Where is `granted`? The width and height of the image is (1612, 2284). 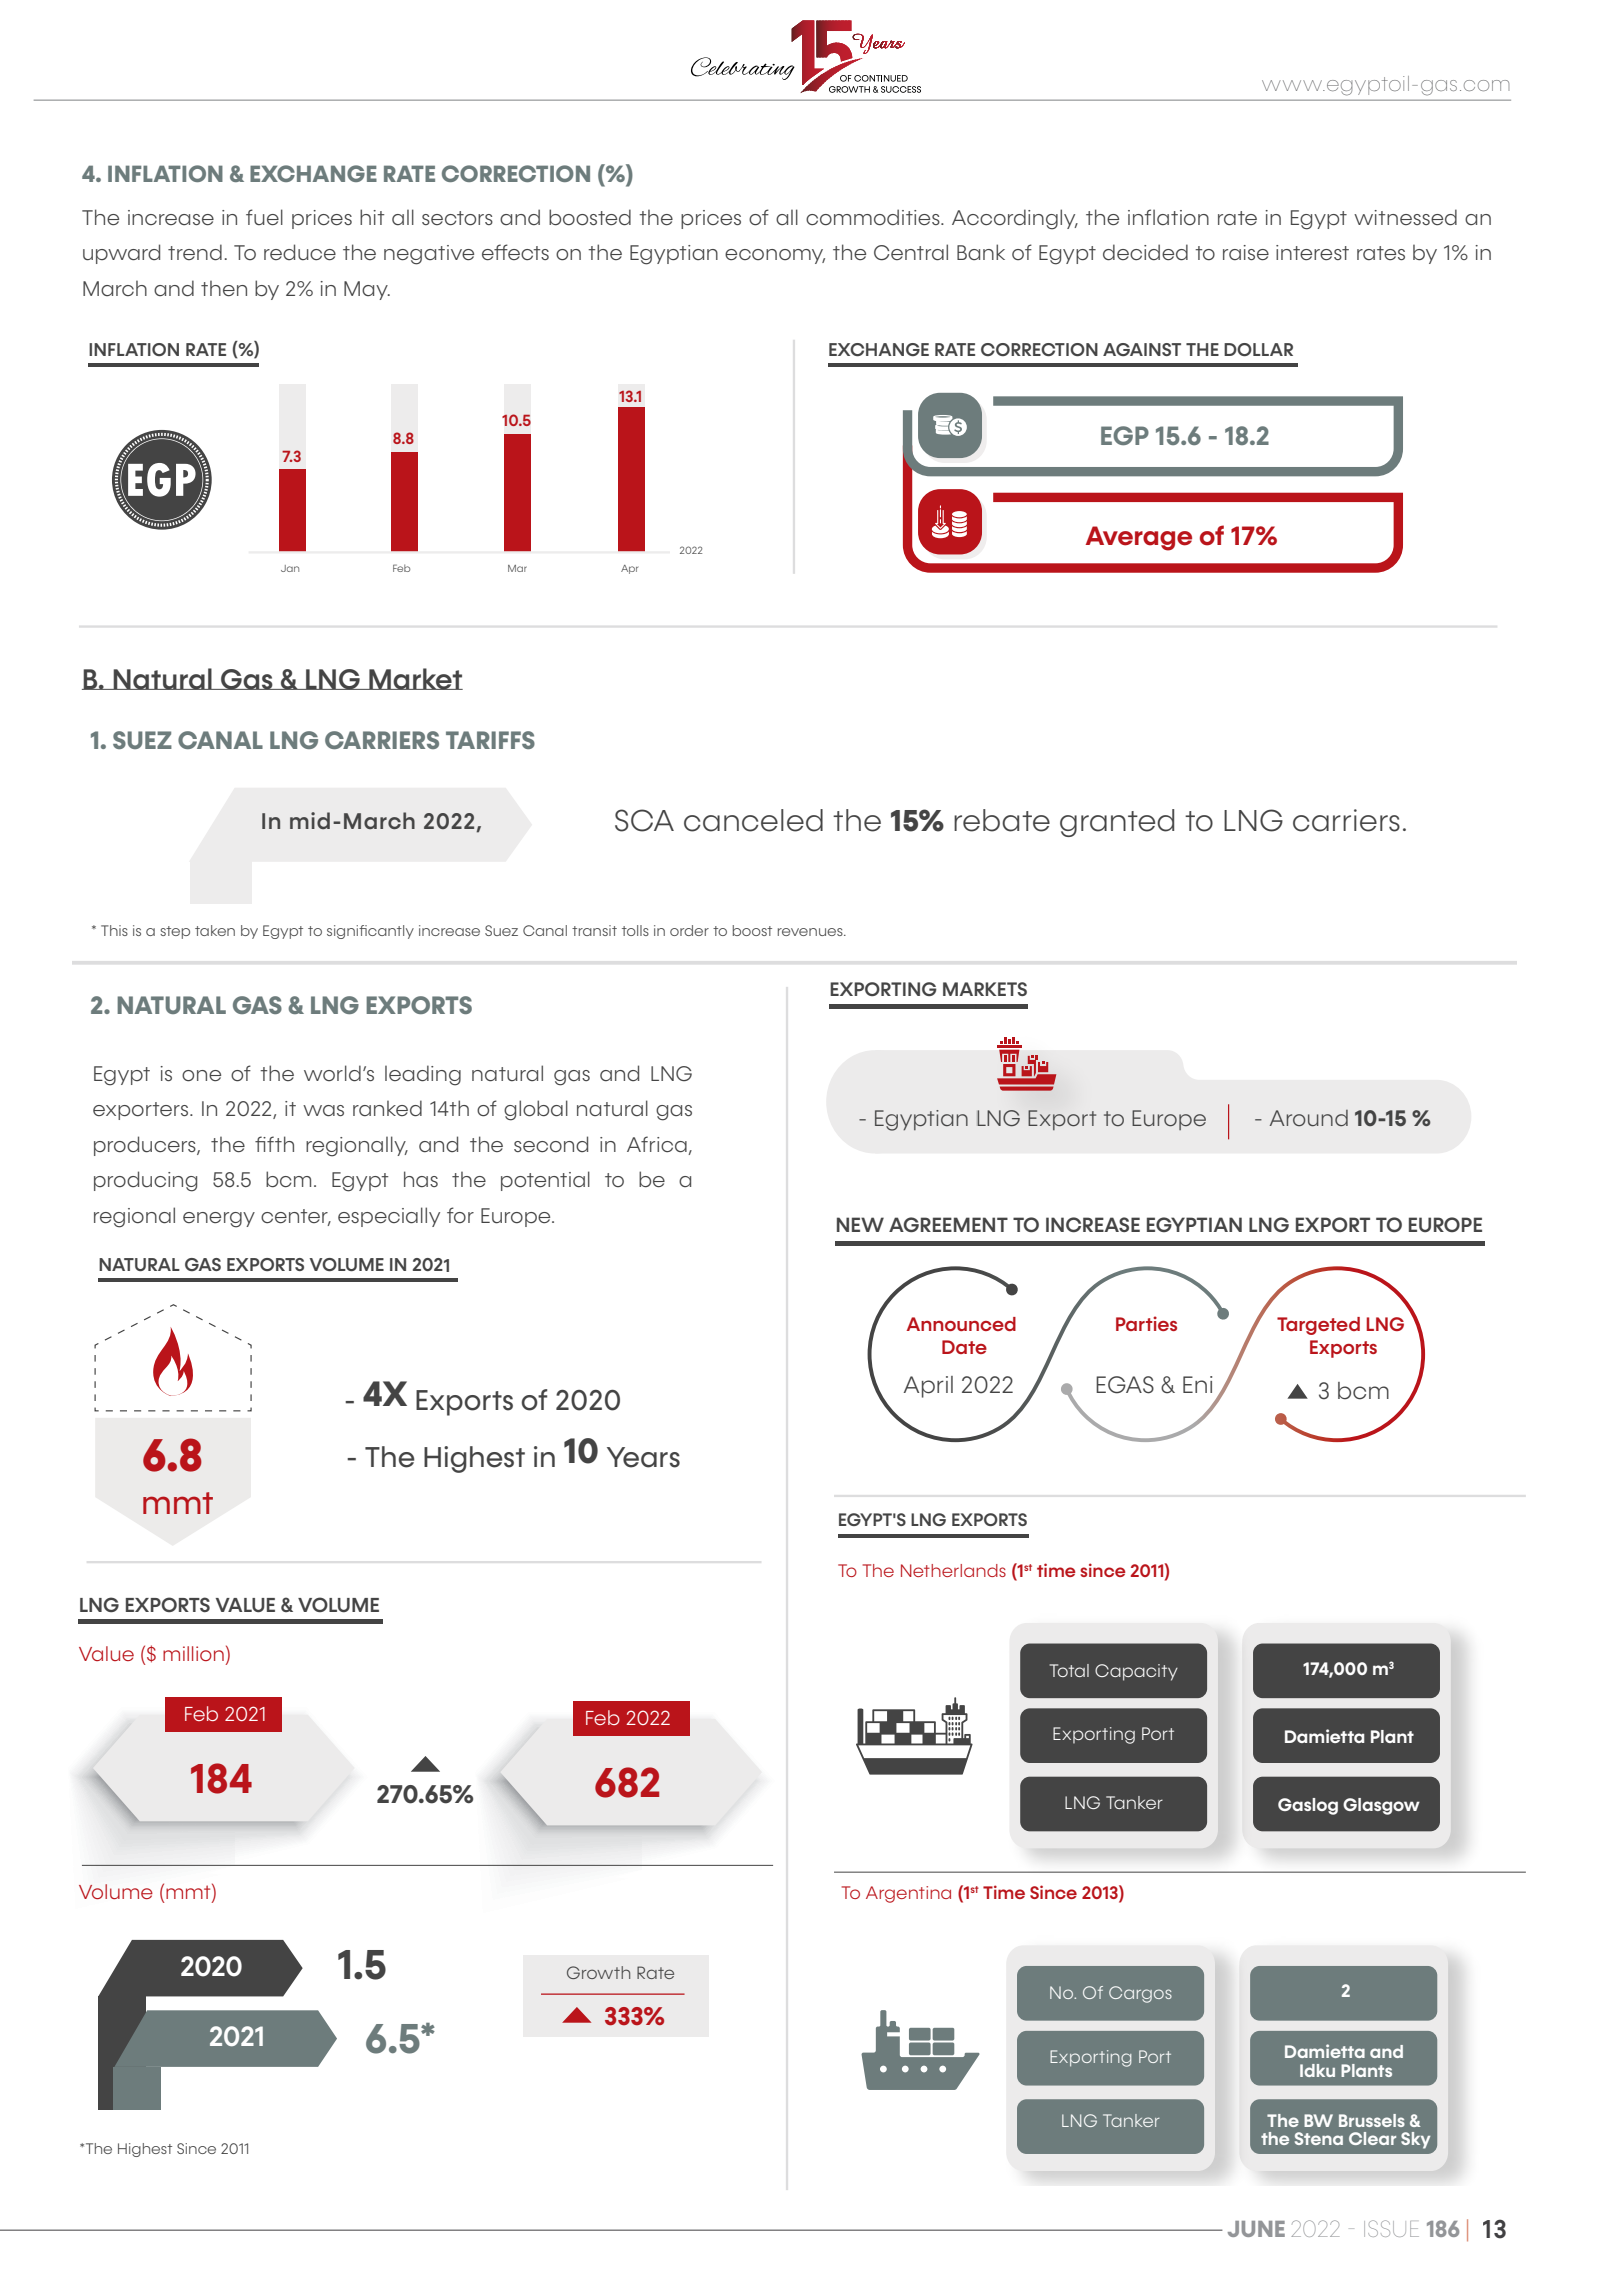 granted is located at coordinates (1117, 823).
